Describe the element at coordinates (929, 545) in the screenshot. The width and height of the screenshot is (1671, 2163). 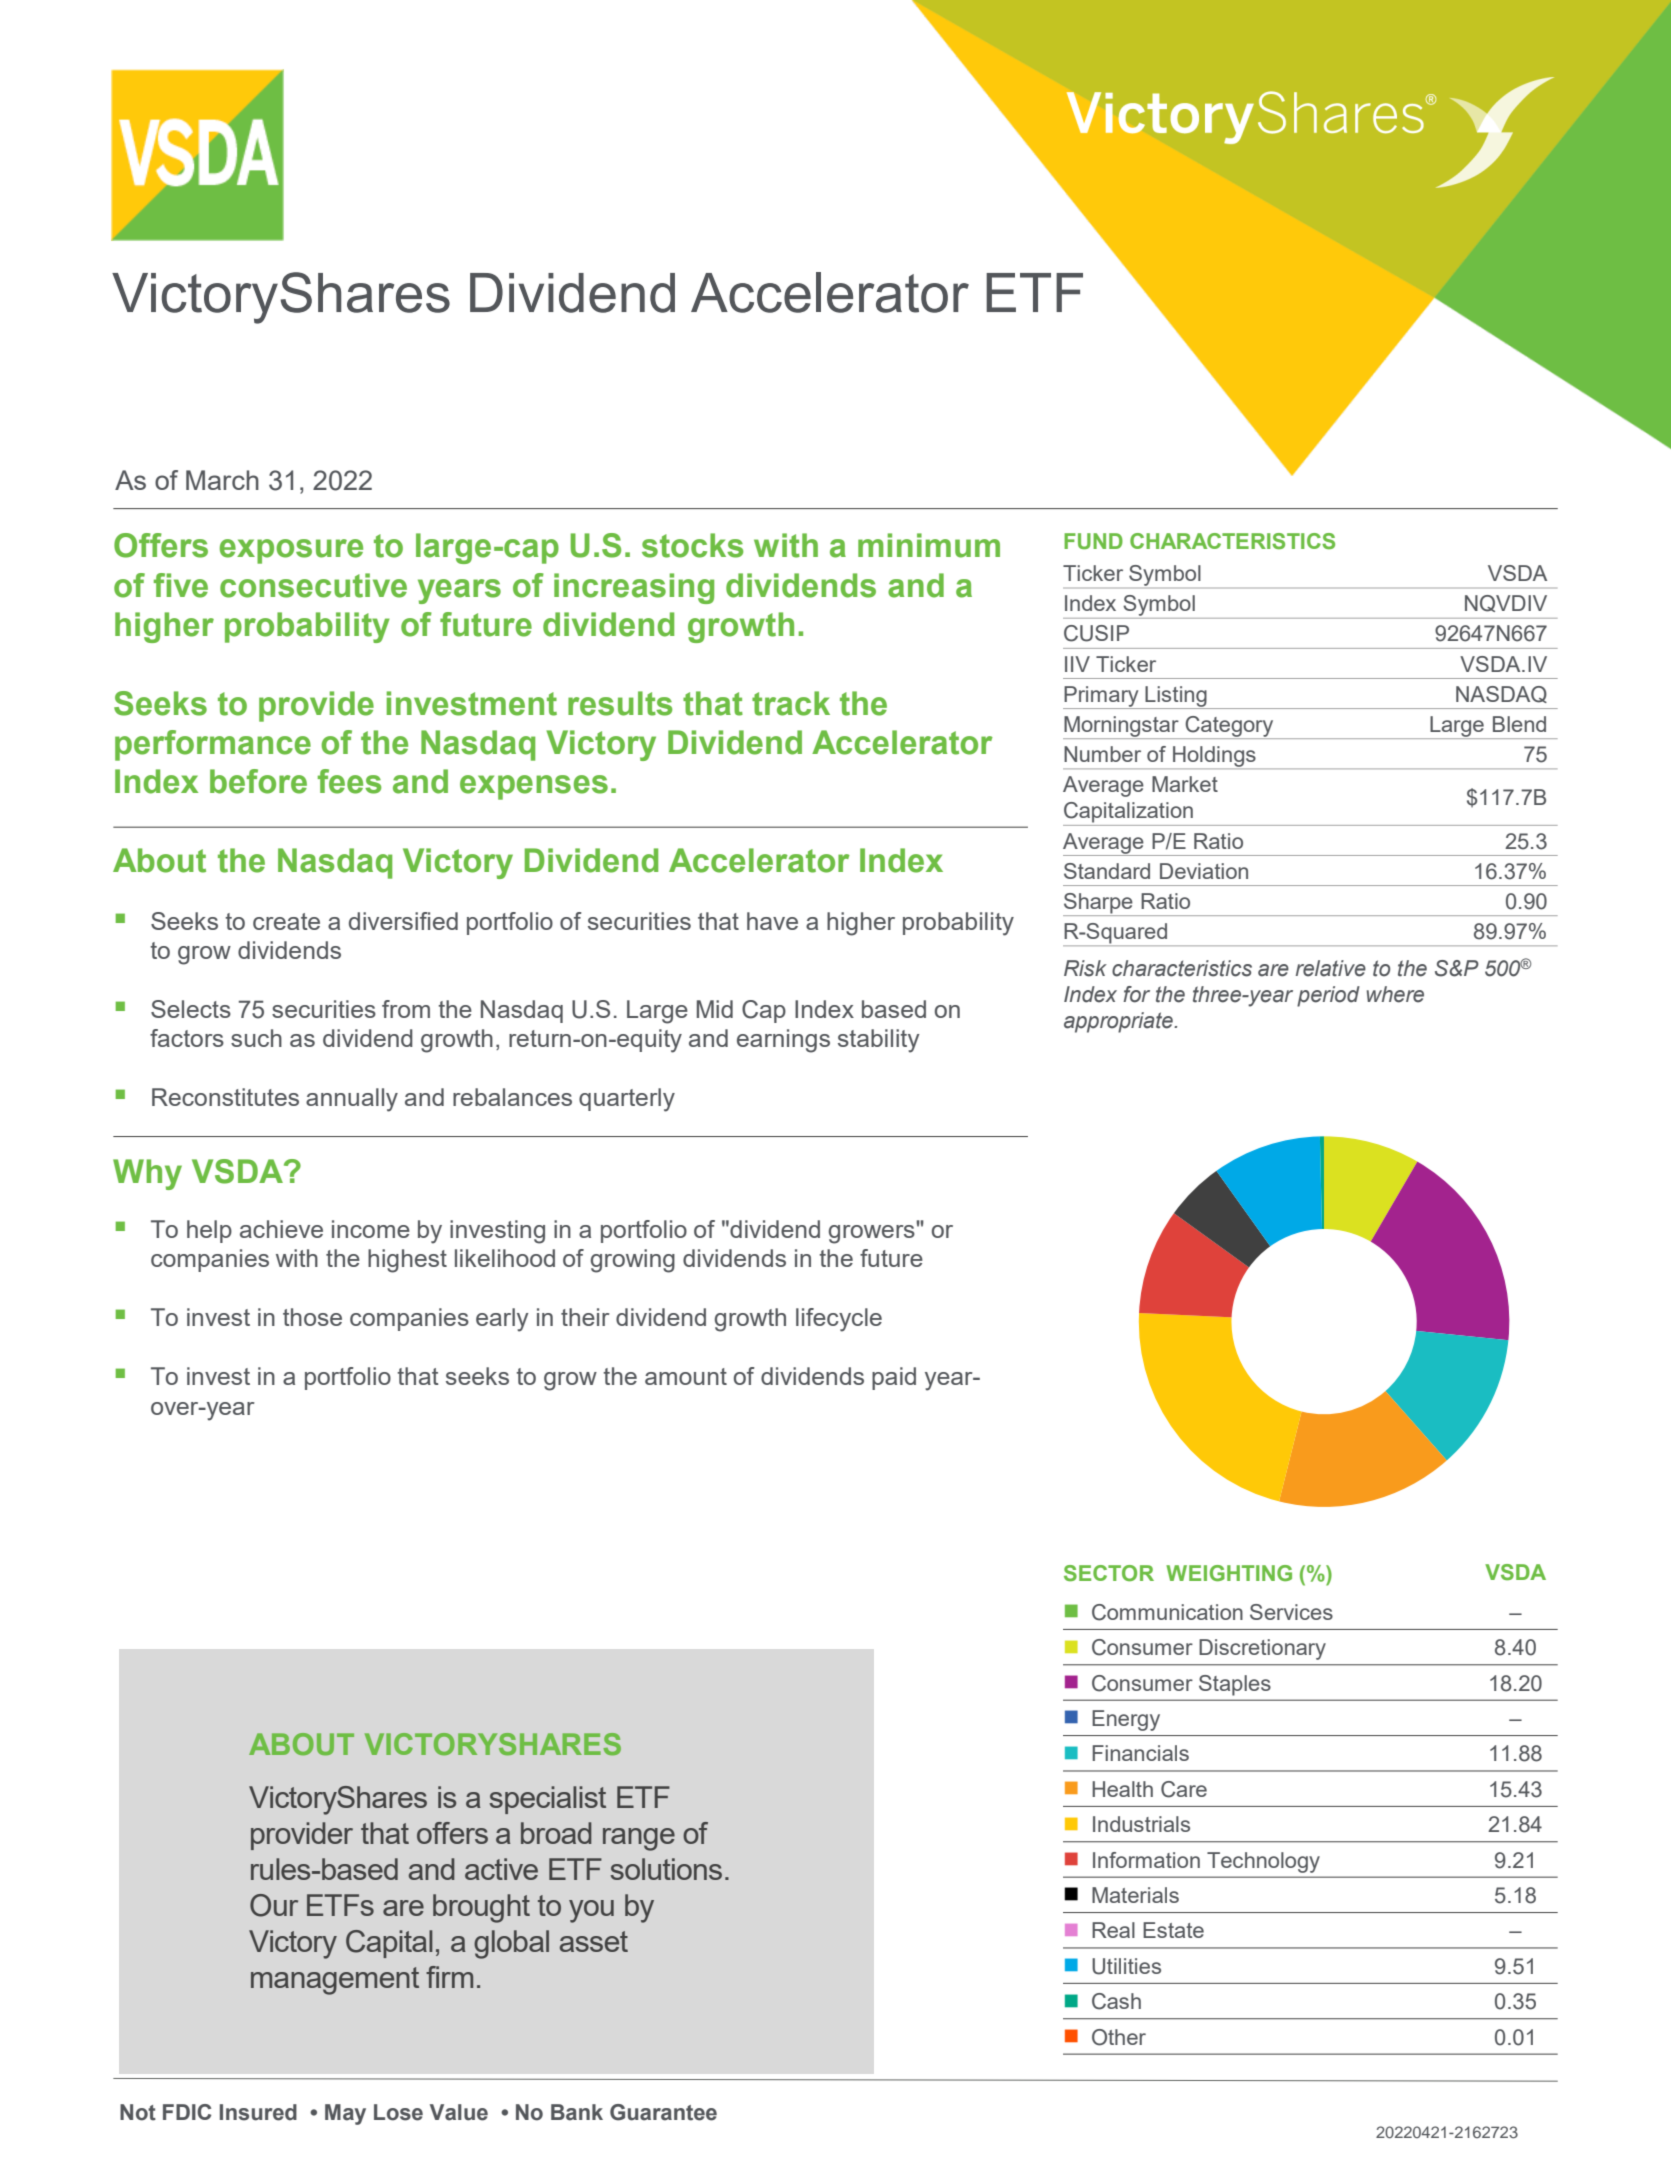
I see `minimum` at that location.
